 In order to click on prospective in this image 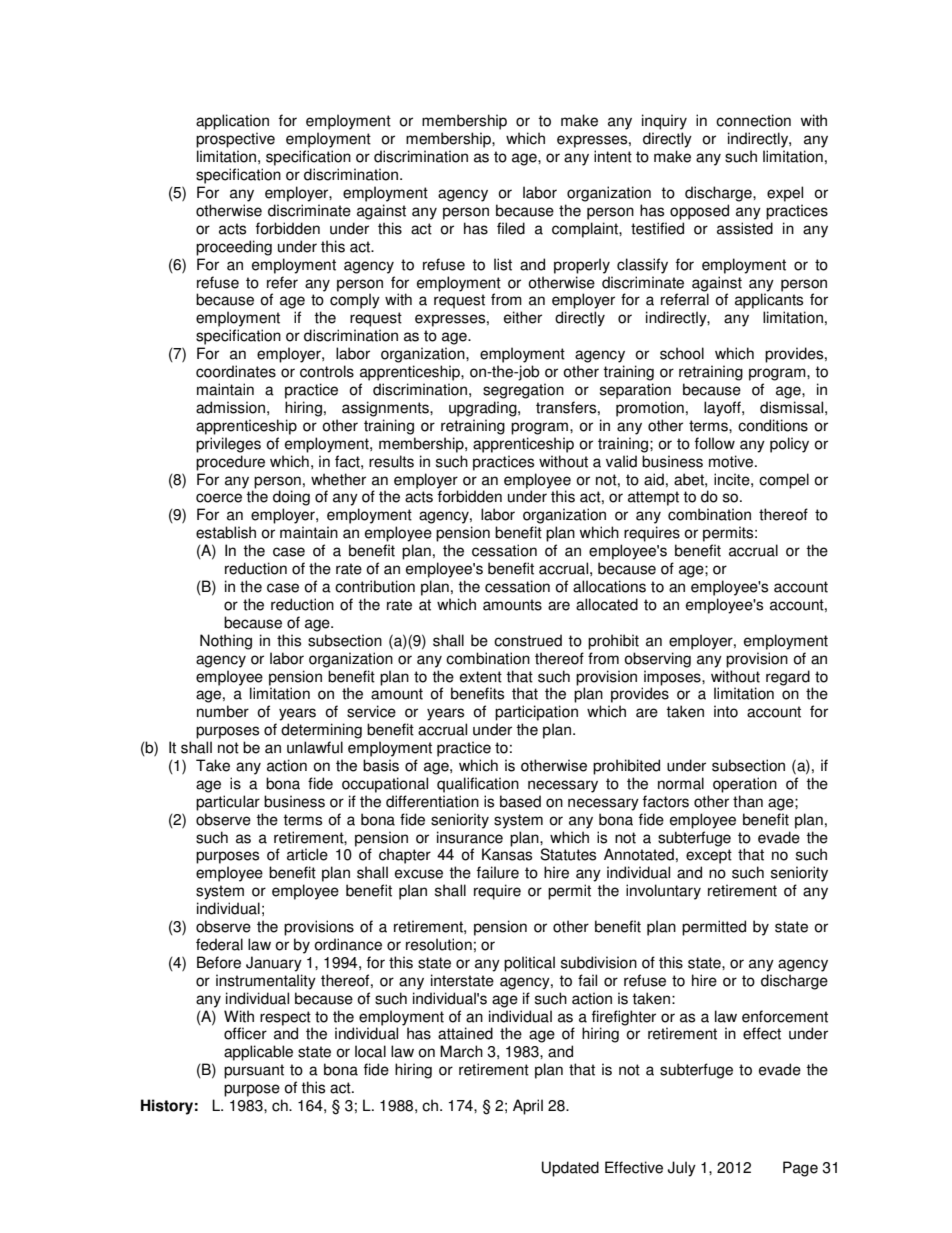, I will do `click(235, 140)`.
